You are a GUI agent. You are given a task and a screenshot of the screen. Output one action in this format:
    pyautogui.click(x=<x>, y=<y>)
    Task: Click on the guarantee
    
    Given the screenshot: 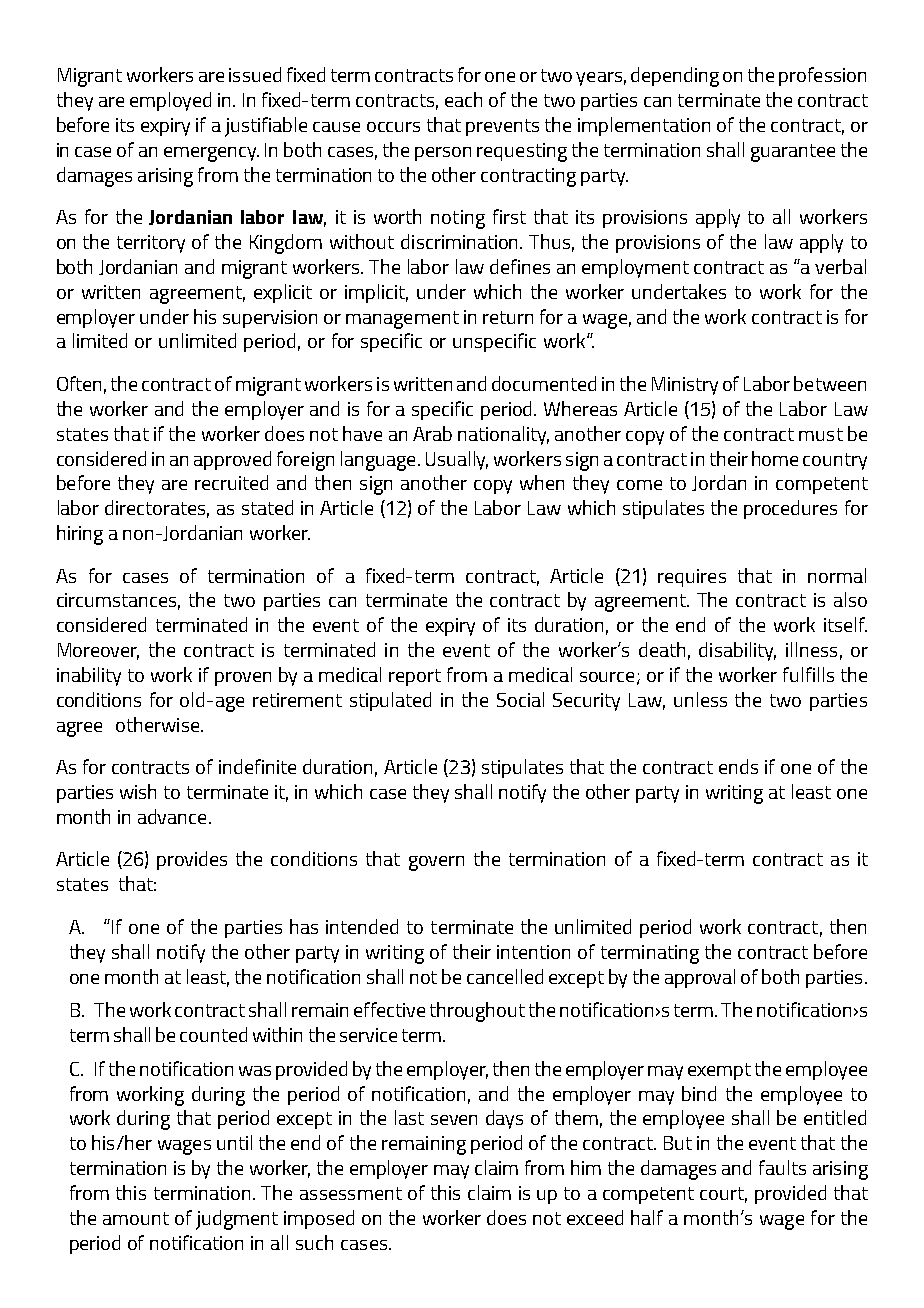 What is the action you would take?
    pyautogui.click(x=793, y=153)
